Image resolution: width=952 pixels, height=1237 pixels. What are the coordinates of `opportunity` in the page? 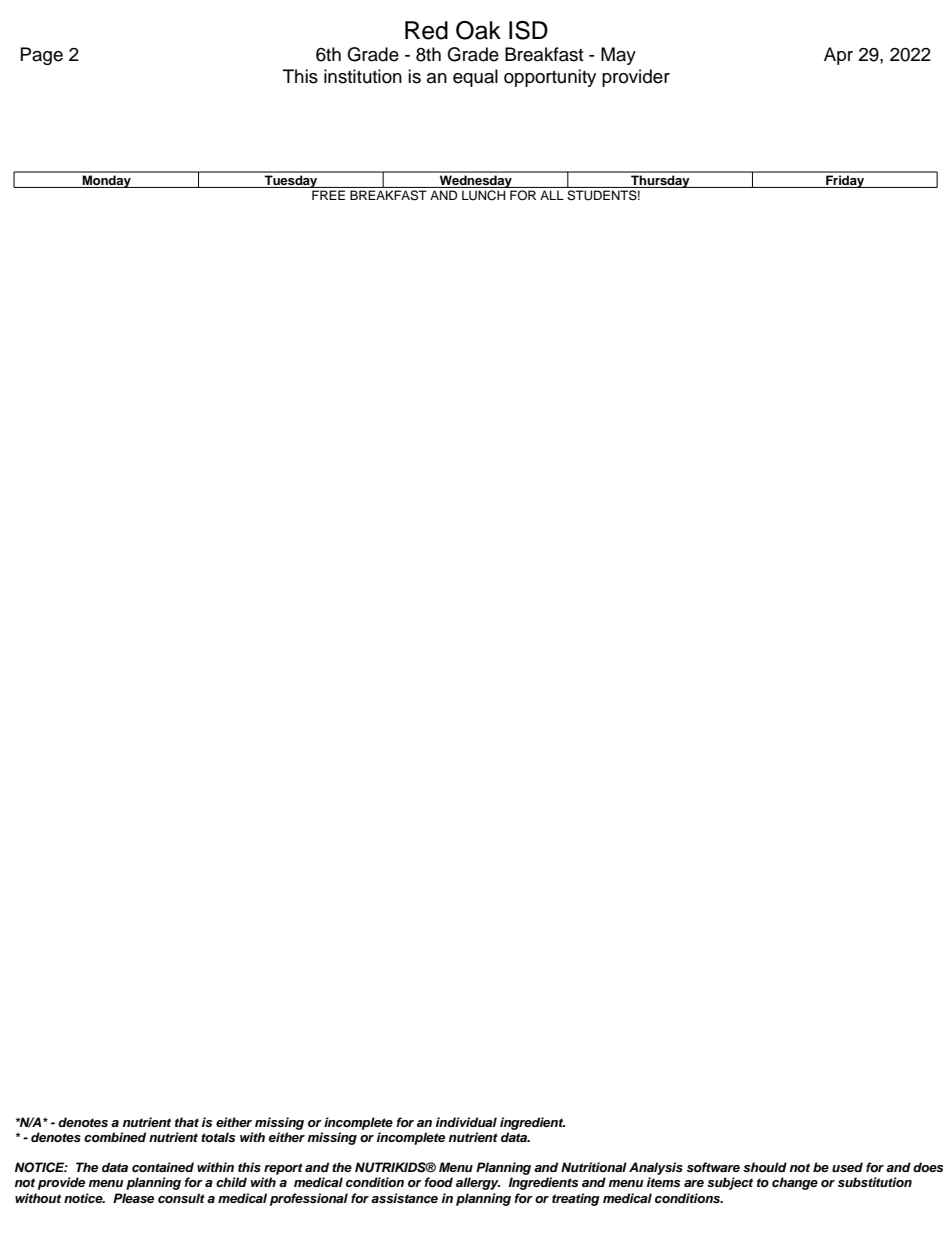 It's located at (550, 78).
